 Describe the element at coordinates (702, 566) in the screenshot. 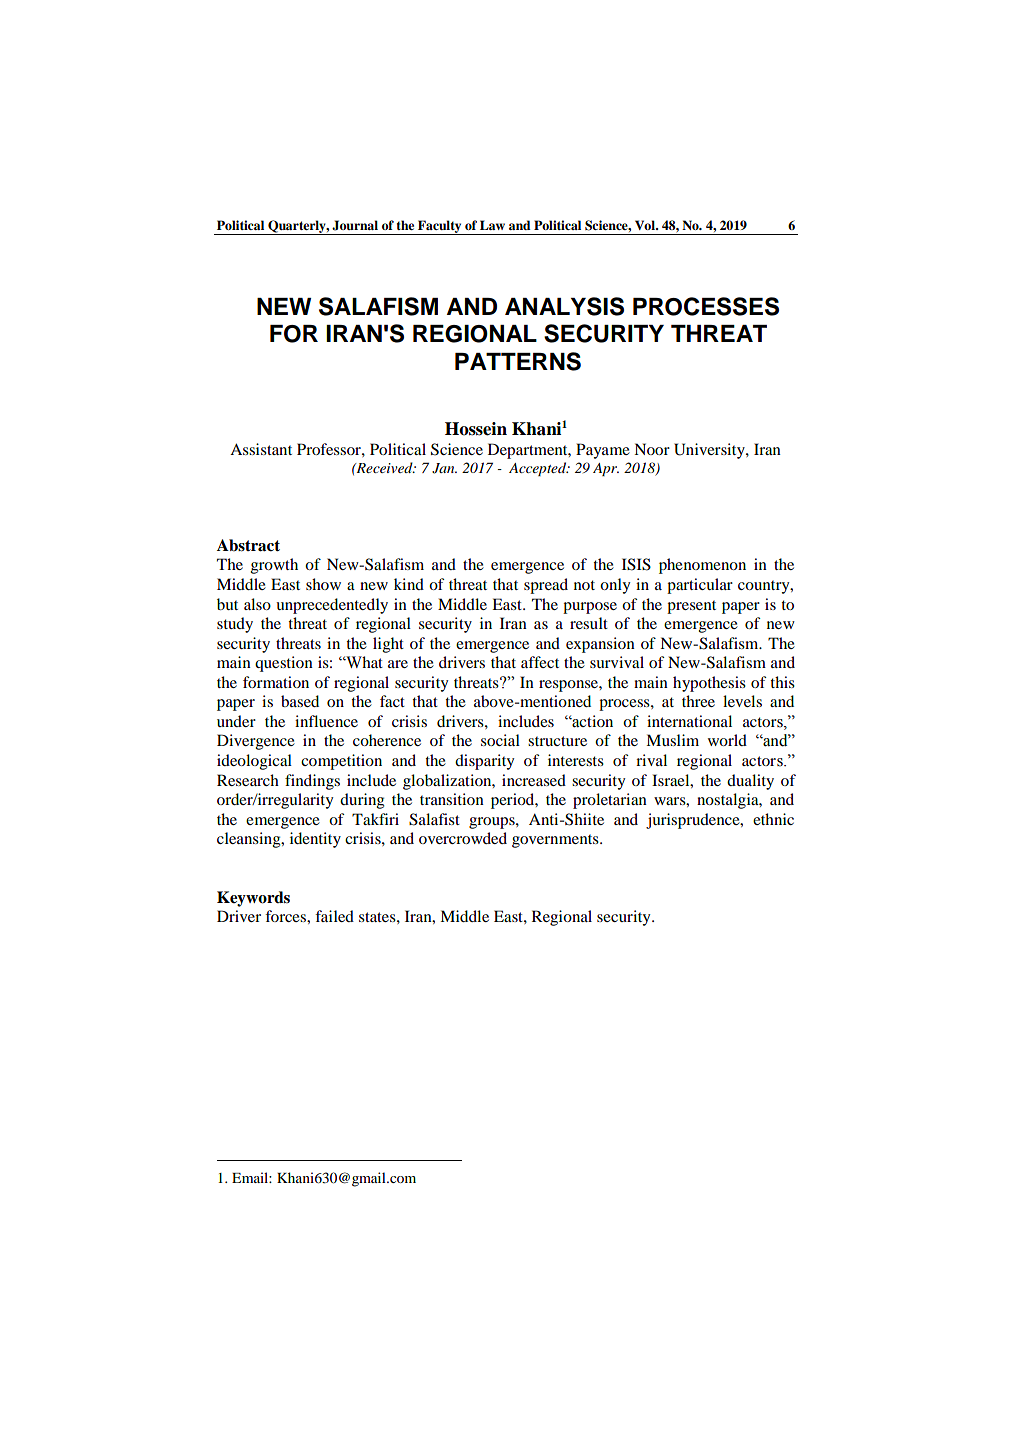

I see `phenomenon` at that location.
